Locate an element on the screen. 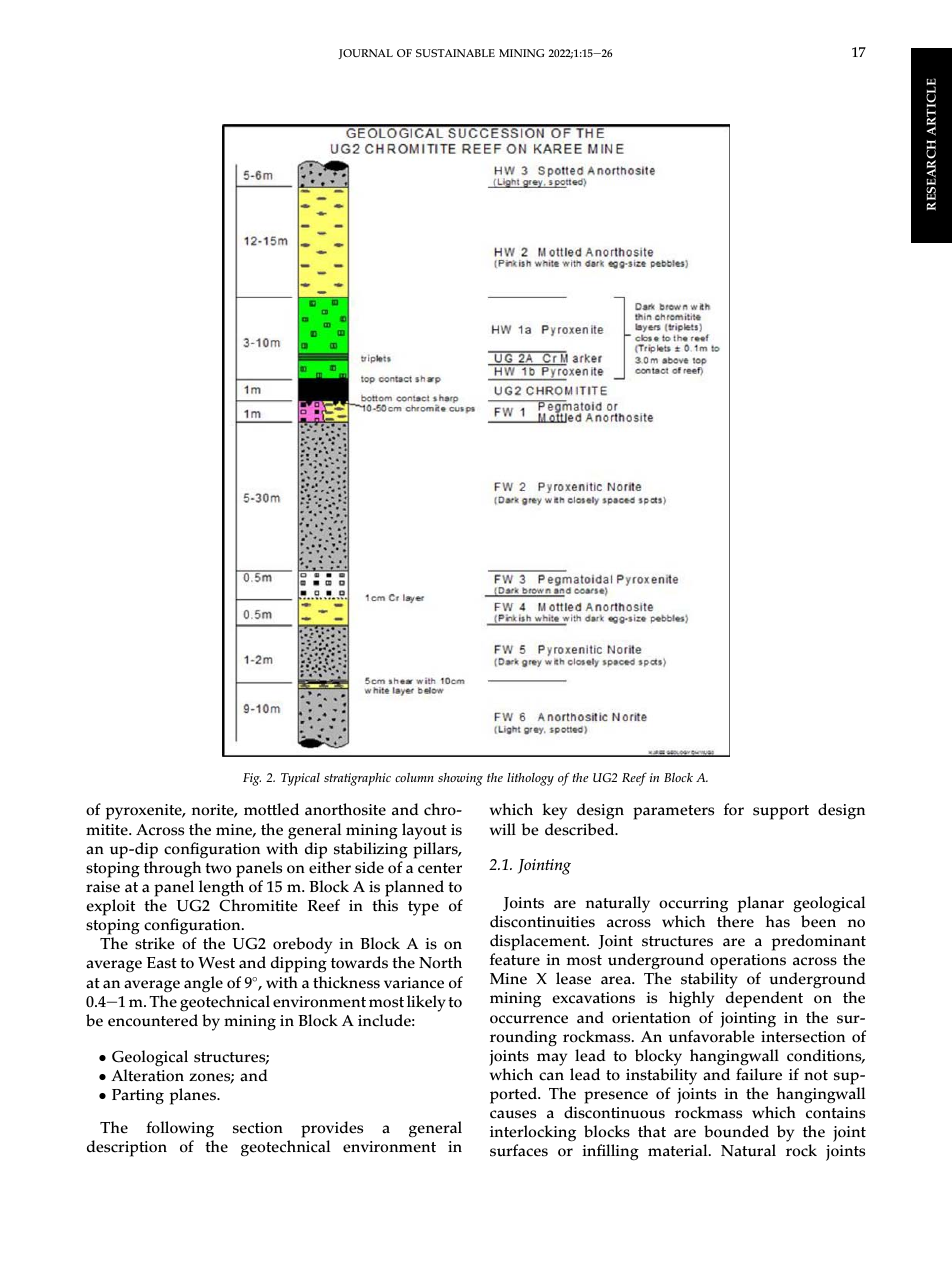  column is located at coordinates (414, 777).
